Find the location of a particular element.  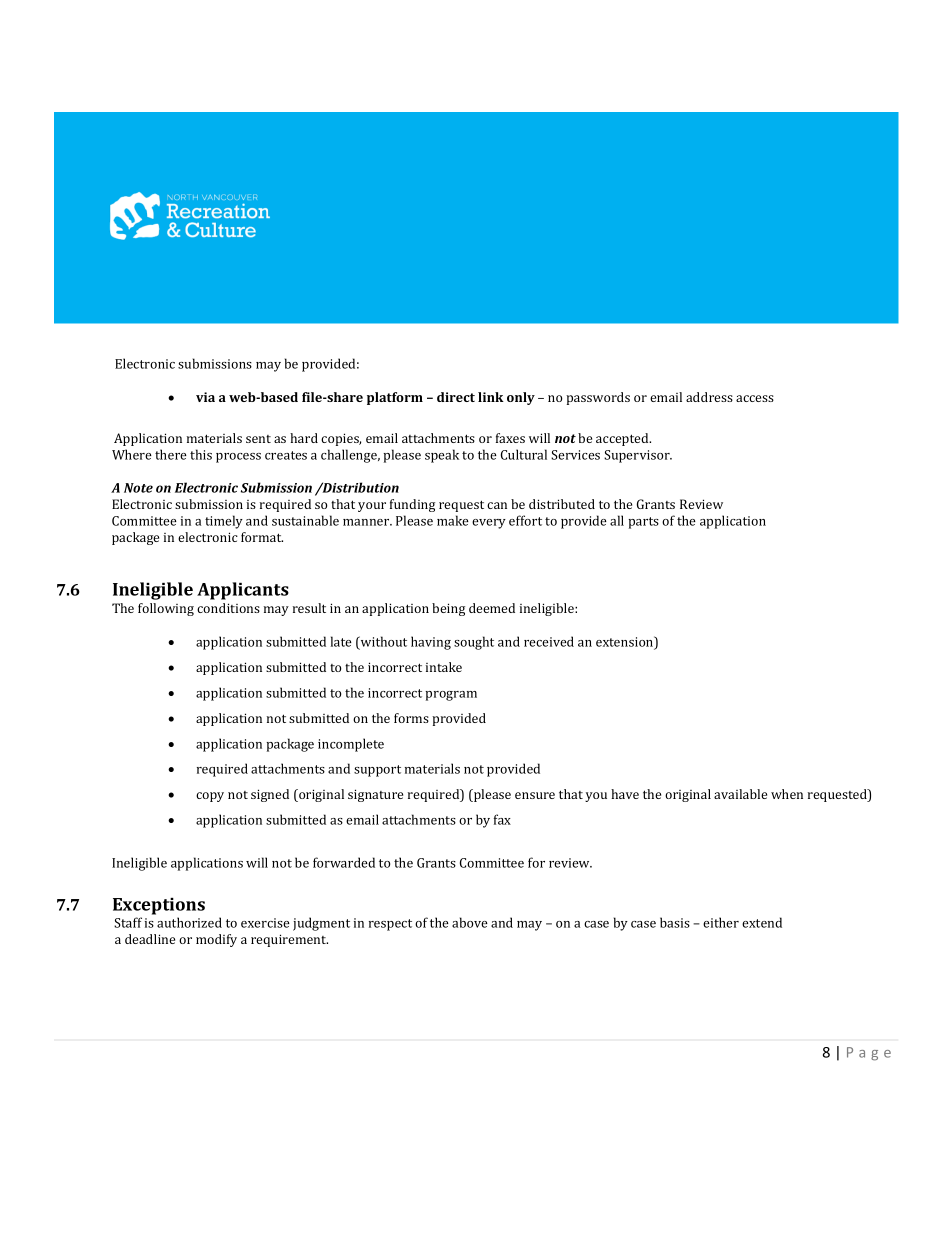

parts is located at coordinates (643, 523).
